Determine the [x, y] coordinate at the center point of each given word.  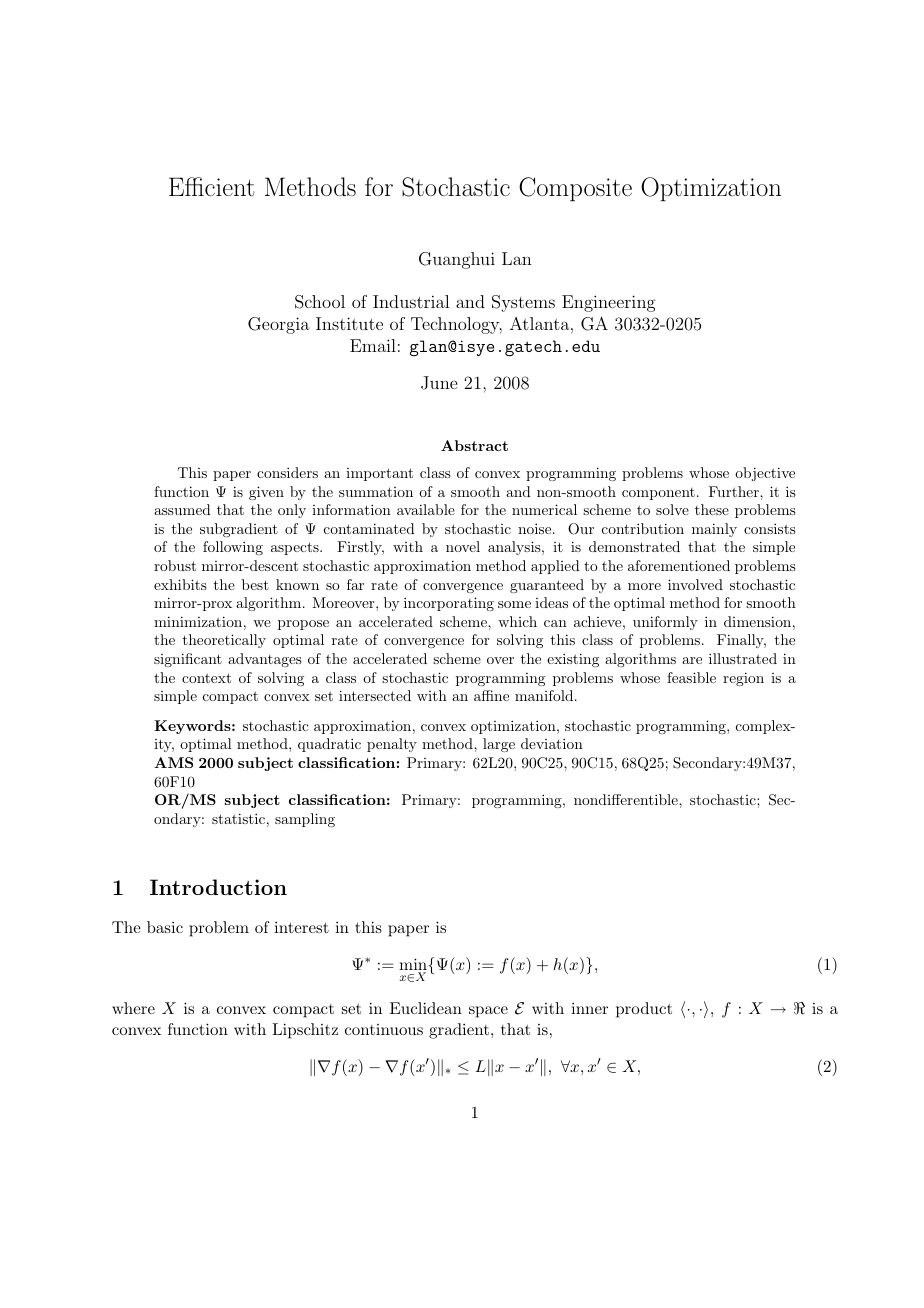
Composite [575, 189]
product [644, 1010]
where [133, 1008]
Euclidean [426, 1008]
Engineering [609, 303]
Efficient [212, 186]
